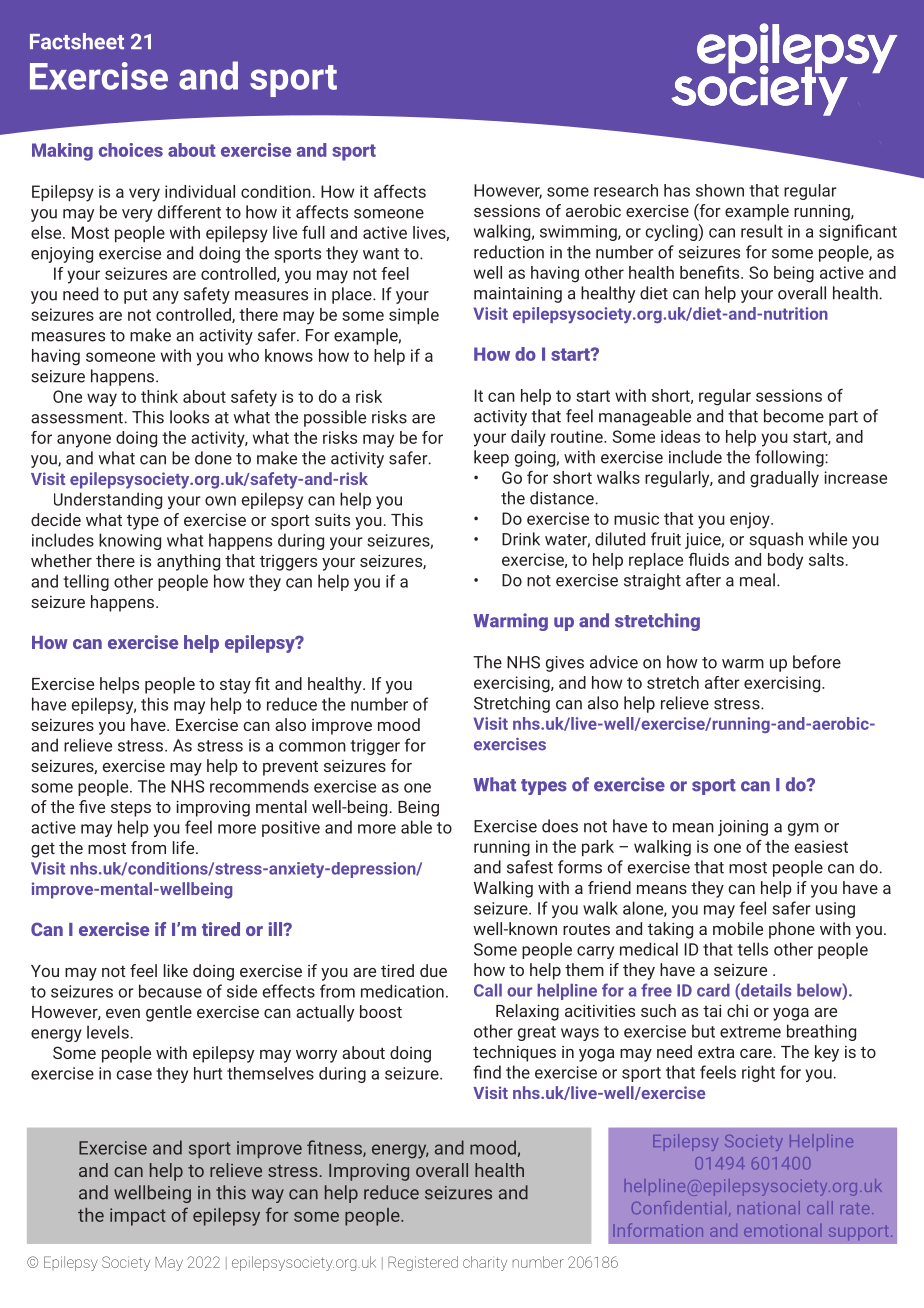  What do you see at coordinates (131, 150) in the document?
I see `choices` at bounding box center [131, 150].
